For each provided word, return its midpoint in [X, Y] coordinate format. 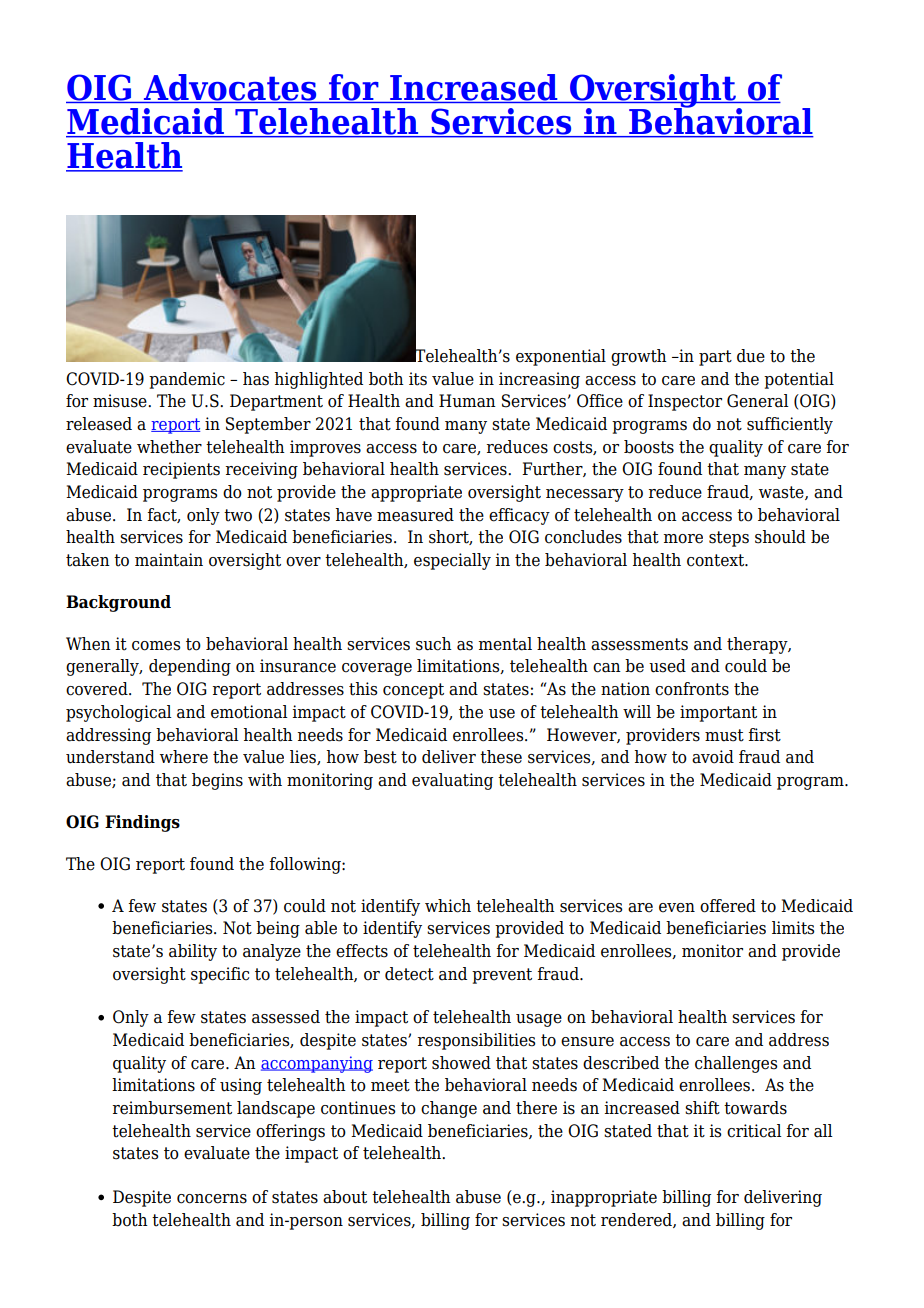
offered [728, 906]
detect [409, 974]
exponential [561, 357]
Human [467, 401]
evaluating [452, 781]
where [184, 757]
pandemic [187, 380]
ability [193, 952]
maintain [169, 560]
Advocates [230, 87]
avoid [713, 757]
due [751, 356]
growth [639, 357]
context [717, 560]
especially [452, 561]
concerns [212, 1199]
